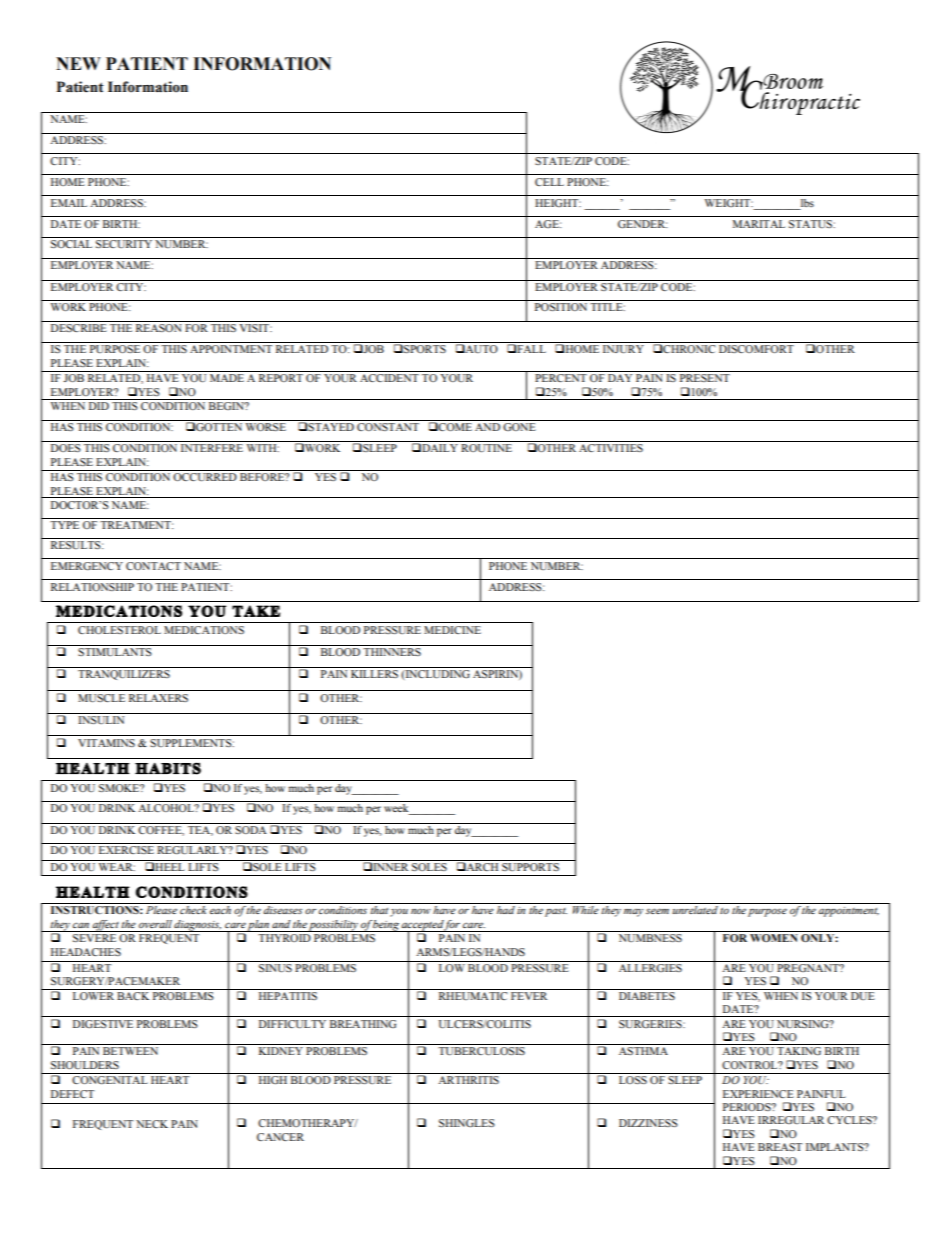 This screenshot has height=1233, width=952. I want to click on NECK, so click(152, 1124).
